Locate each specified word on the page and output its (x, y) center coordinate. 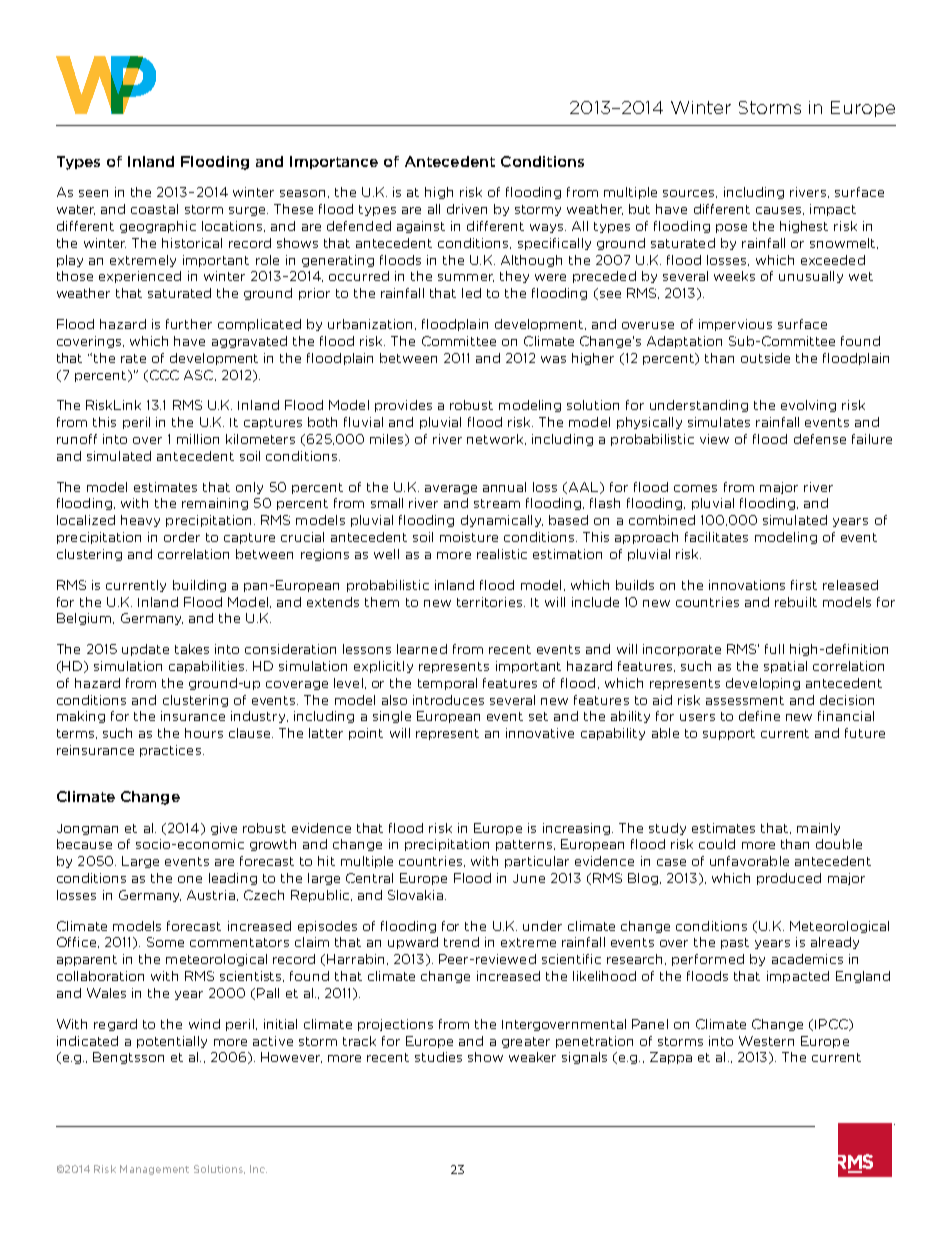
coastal (154, 209)
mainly (818, 829)
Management (154, 1170)
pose (731, 228)
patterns (524, 845)
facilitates (716, 537)
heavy (140, 521)
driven (467, 209)
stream (497, 503)
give (224, 829)
